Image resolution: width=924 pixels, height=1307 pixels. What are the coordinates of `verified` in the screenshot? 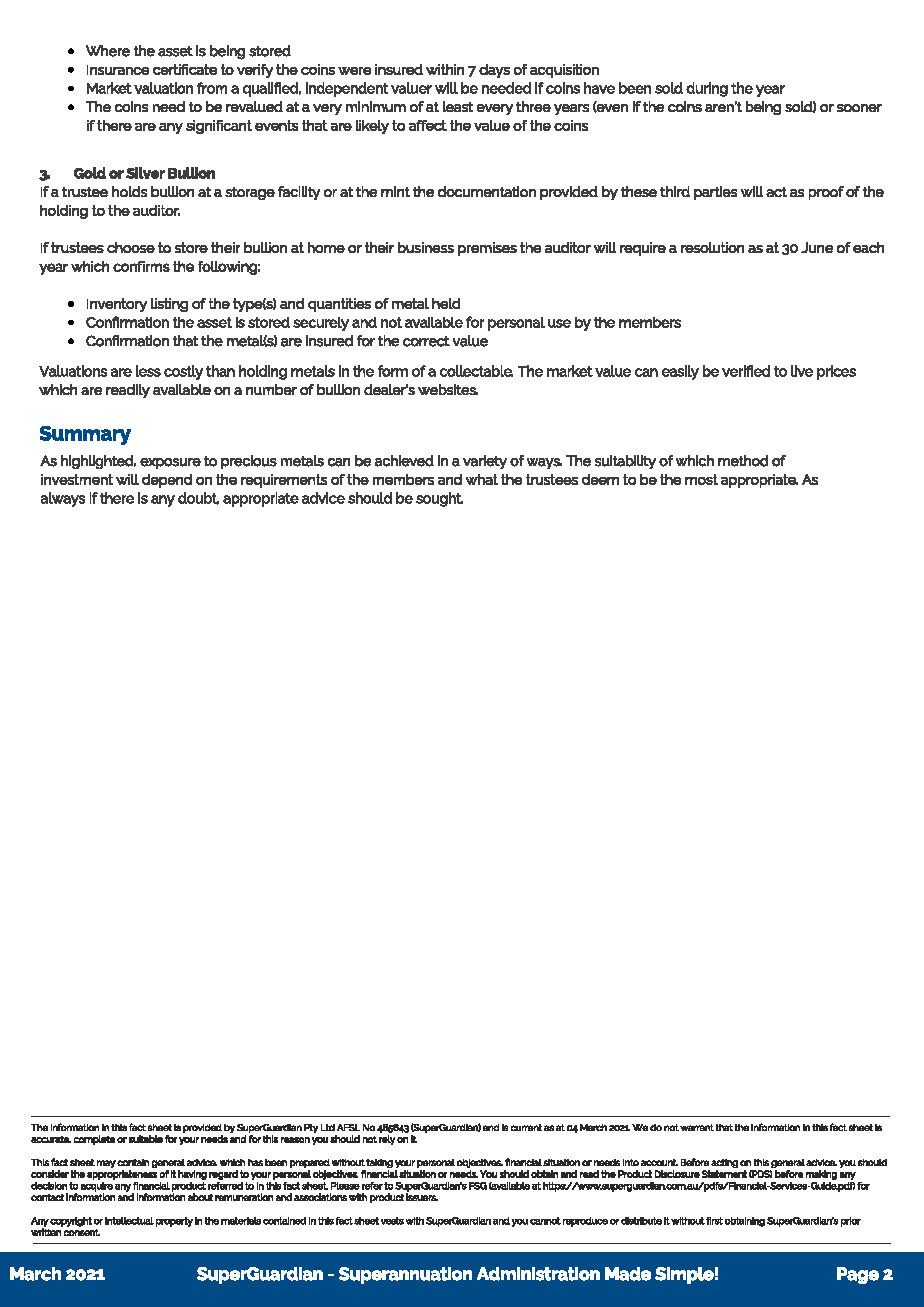 It's located at (746, 371).
